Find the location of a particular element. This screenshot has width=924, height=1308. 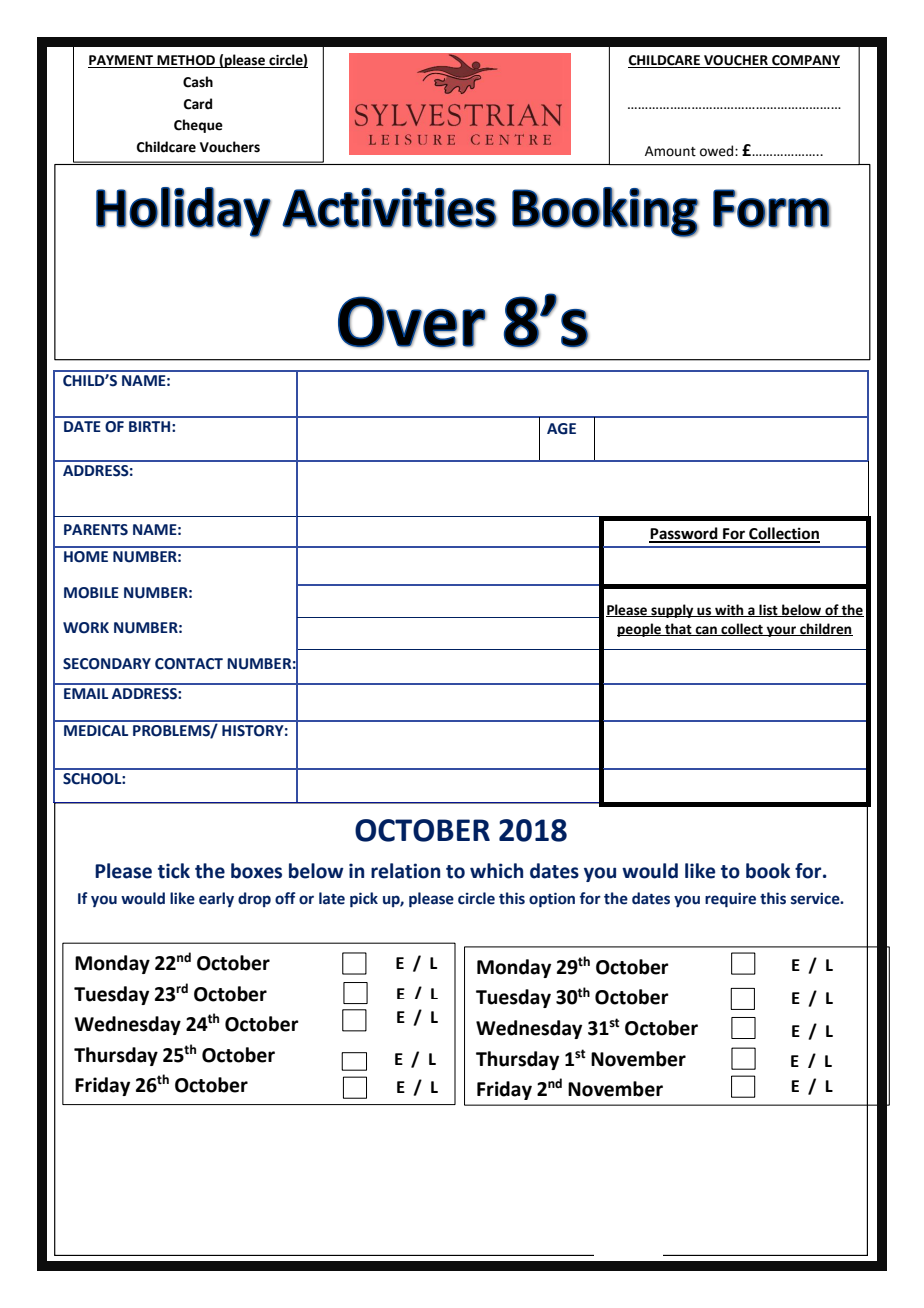

relation is located at coordinates (405, 871).
